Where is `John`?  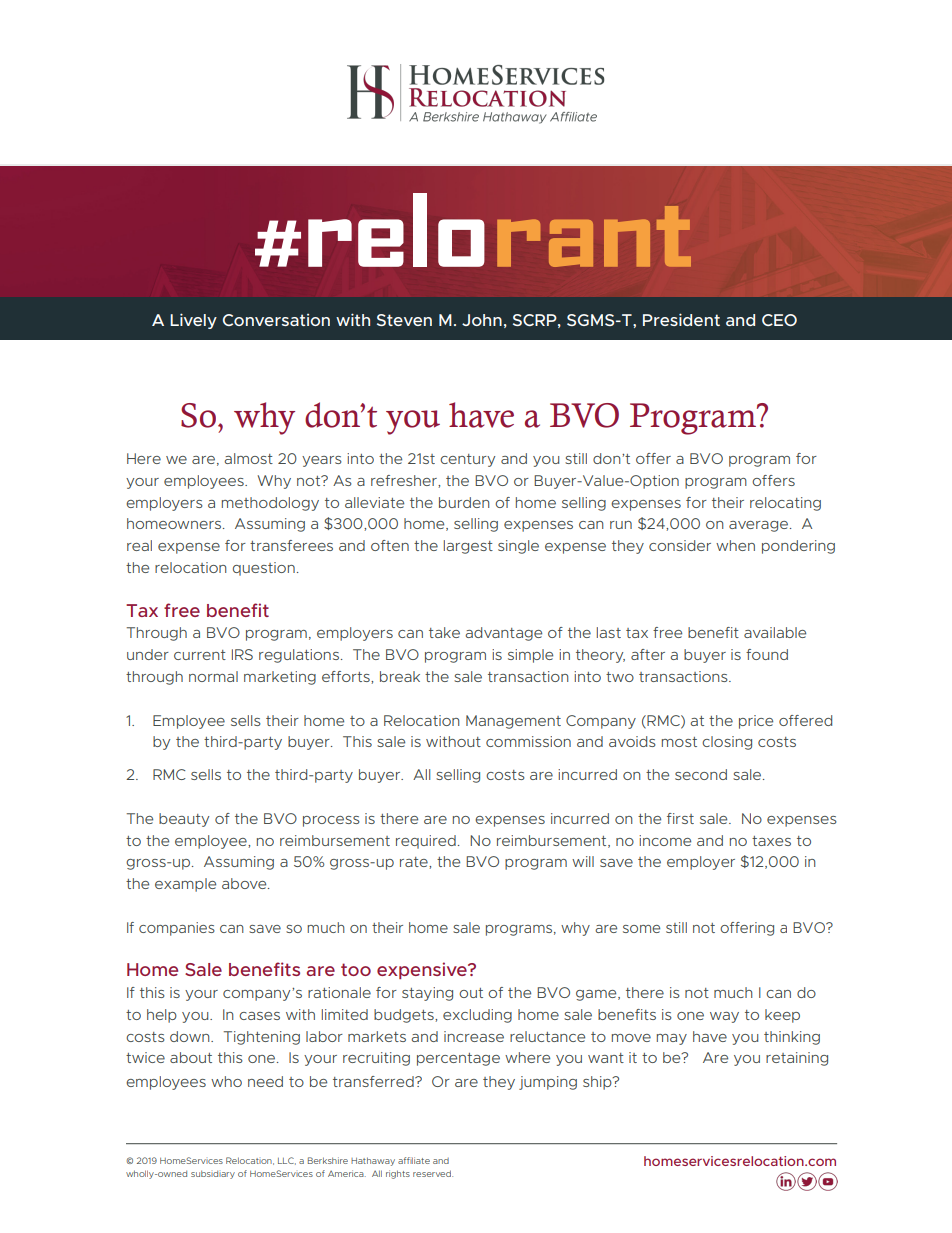 John is located at coordinates (482, 320).
